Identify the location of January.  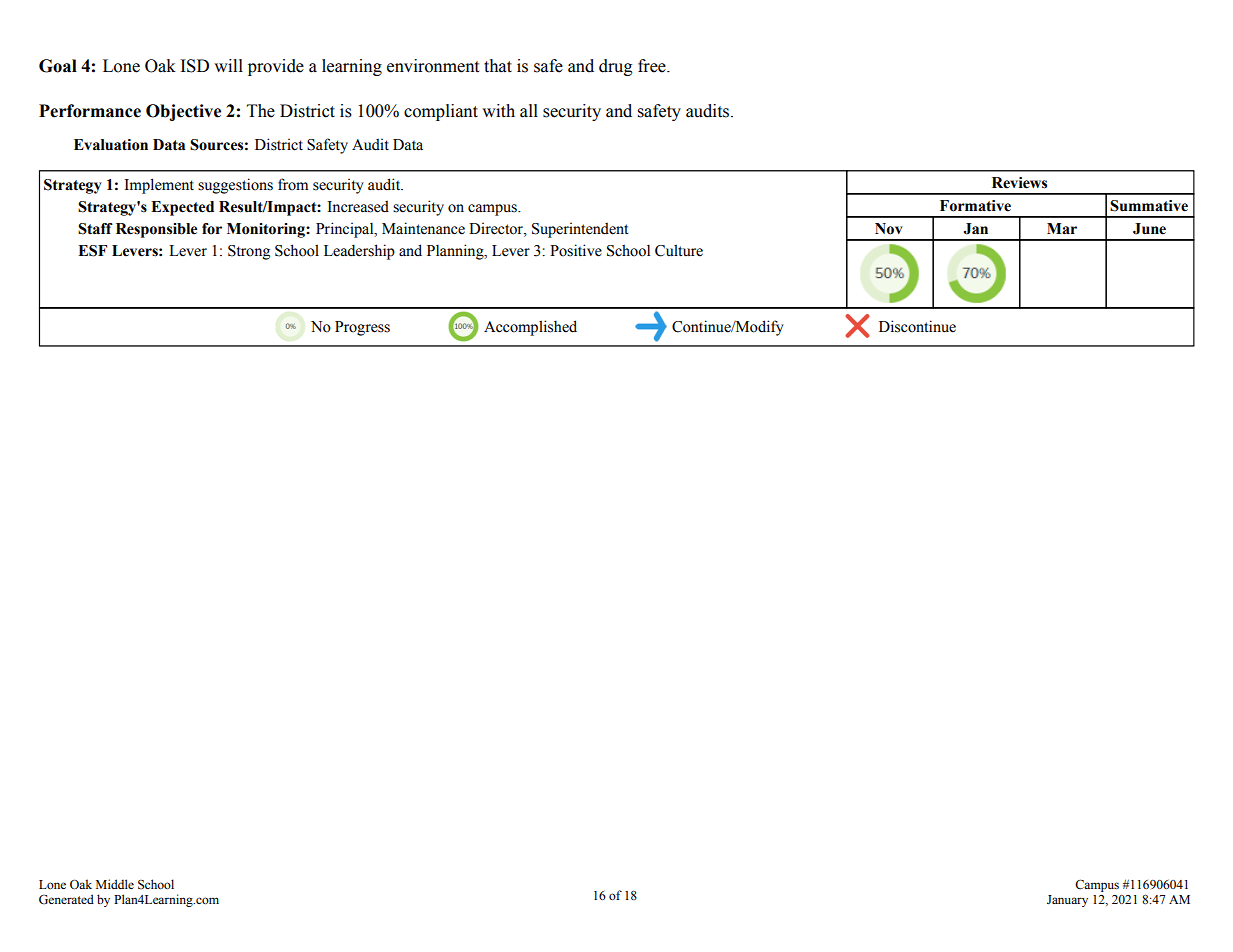
(1067, 901).
